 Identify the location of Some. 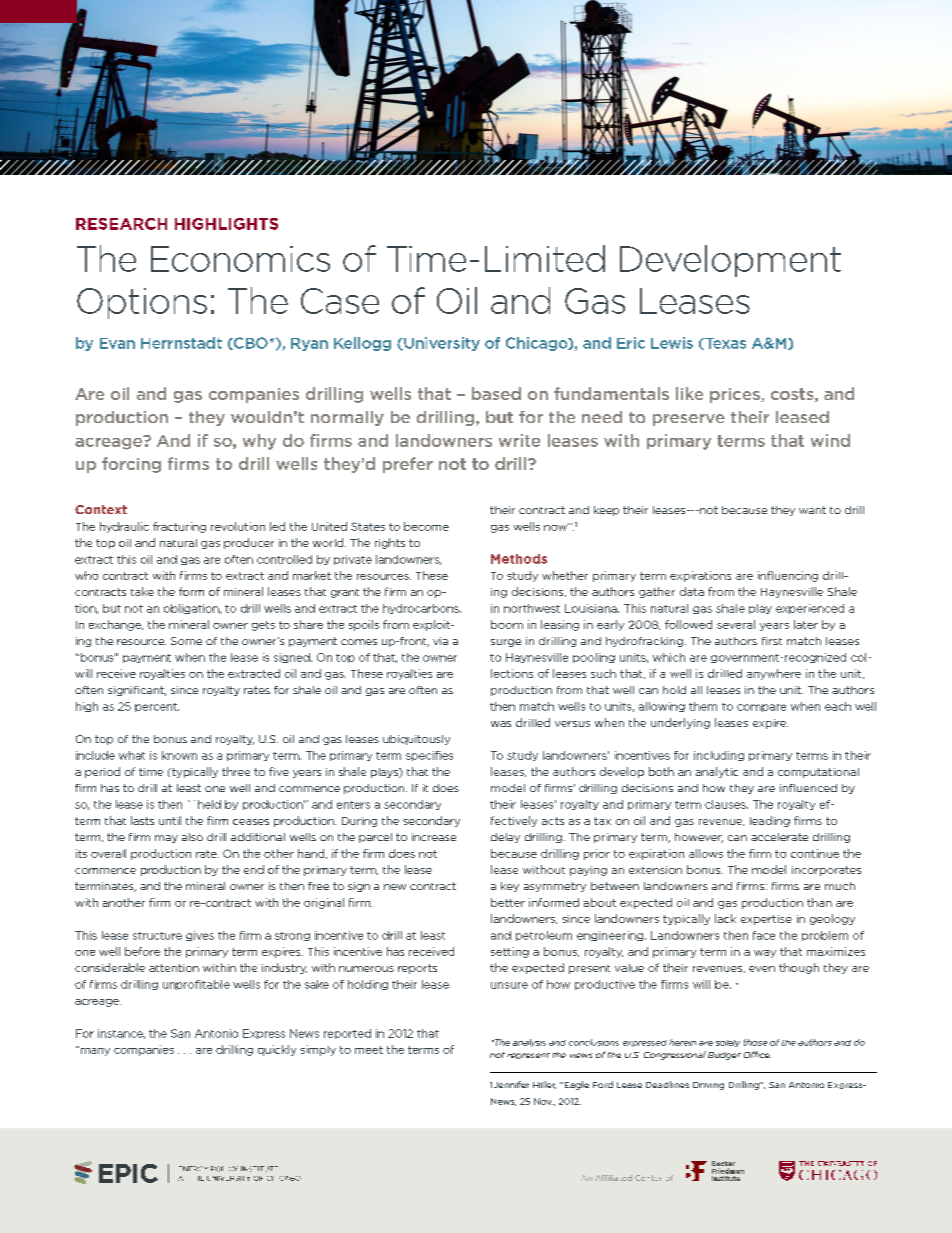
(186, 641).
